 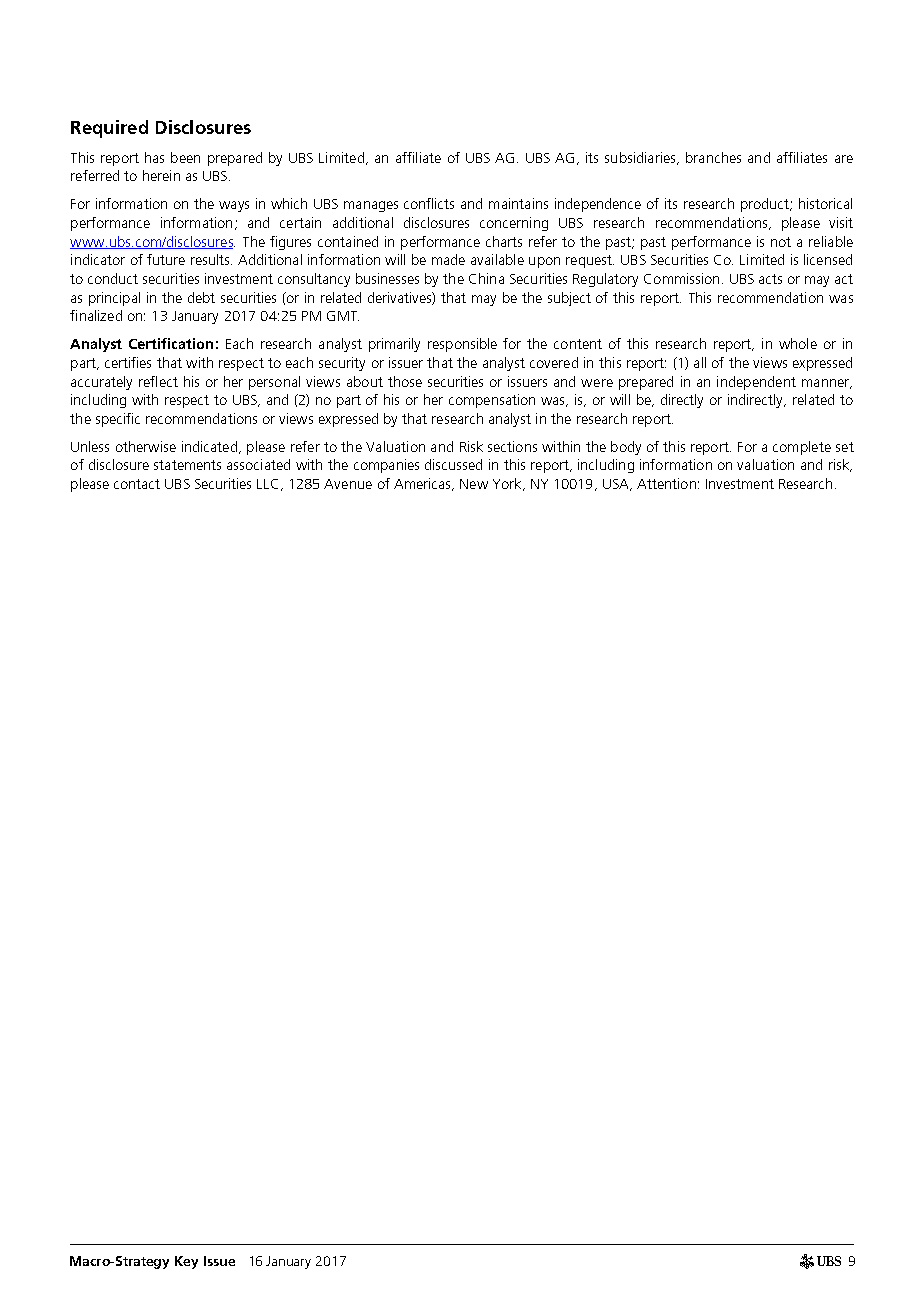 What do you see at coordinates (348, 484) in the screenshot?
I see `Avenue` at bounding box center [348, 484].
